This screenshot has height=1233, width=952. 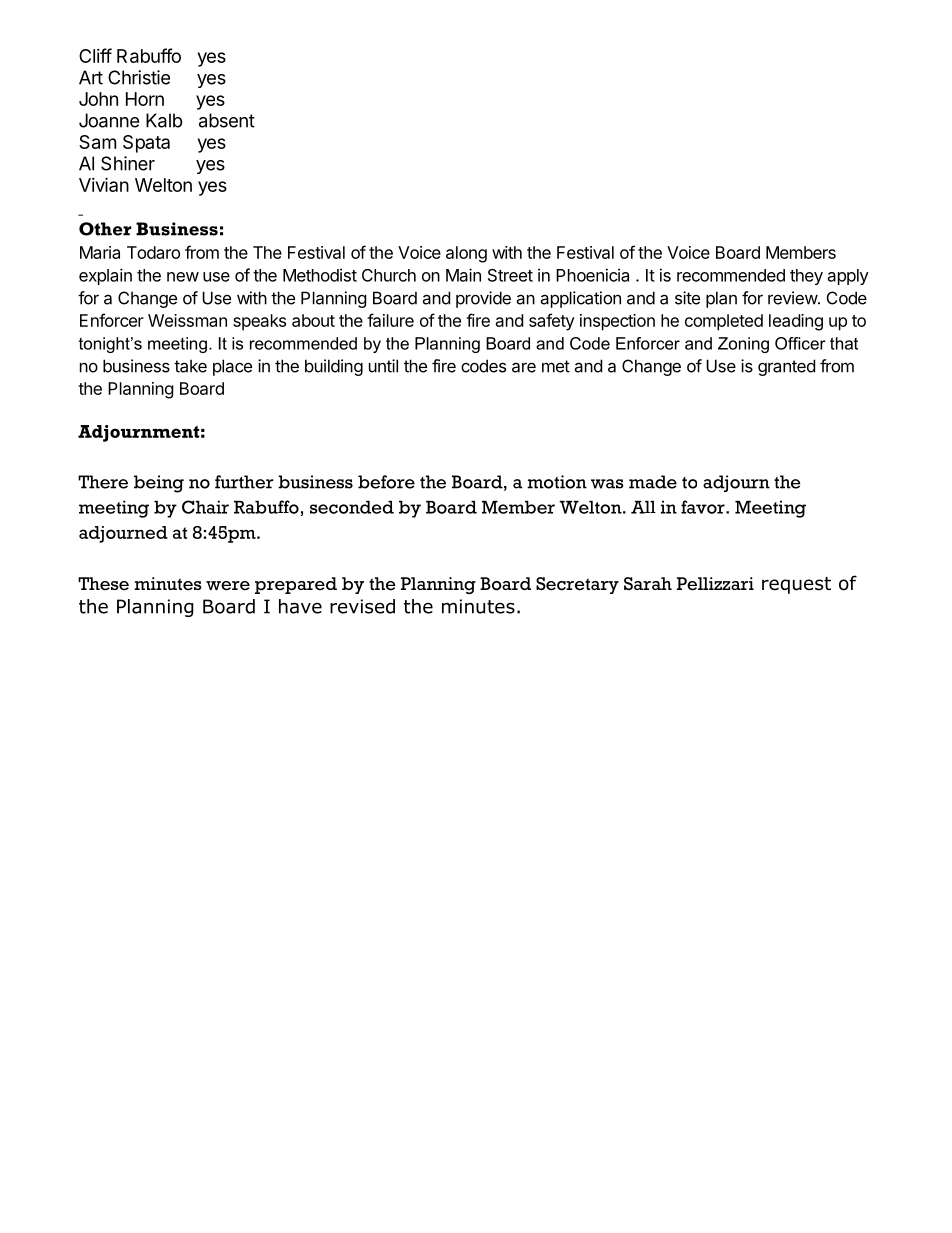 What do you see at coordinates (786, 367) in the screenshot?
I see `granted` at bounding box center [786, 367].
